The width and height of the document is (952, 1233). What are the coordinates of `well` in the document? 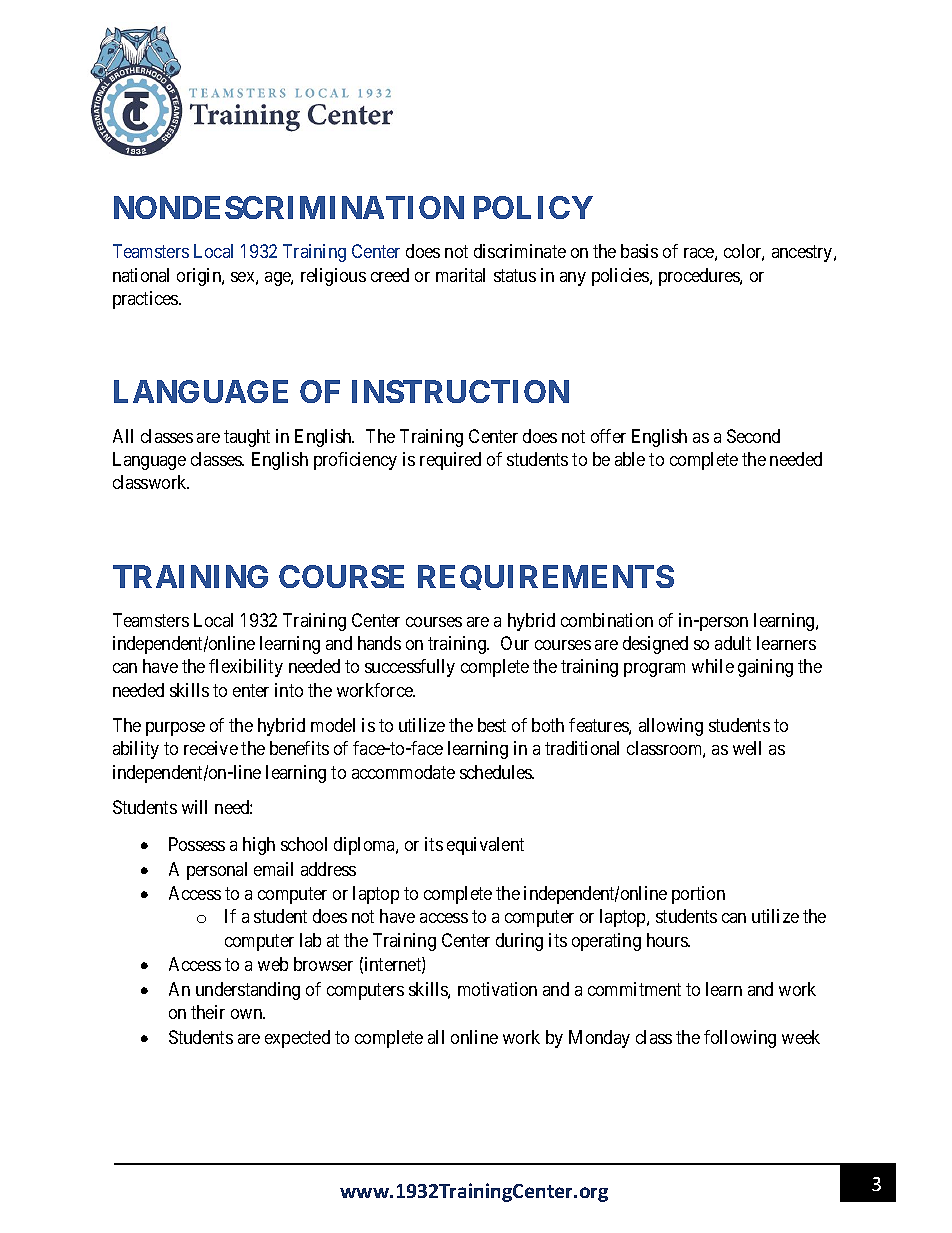 It's located at (747, 748).
